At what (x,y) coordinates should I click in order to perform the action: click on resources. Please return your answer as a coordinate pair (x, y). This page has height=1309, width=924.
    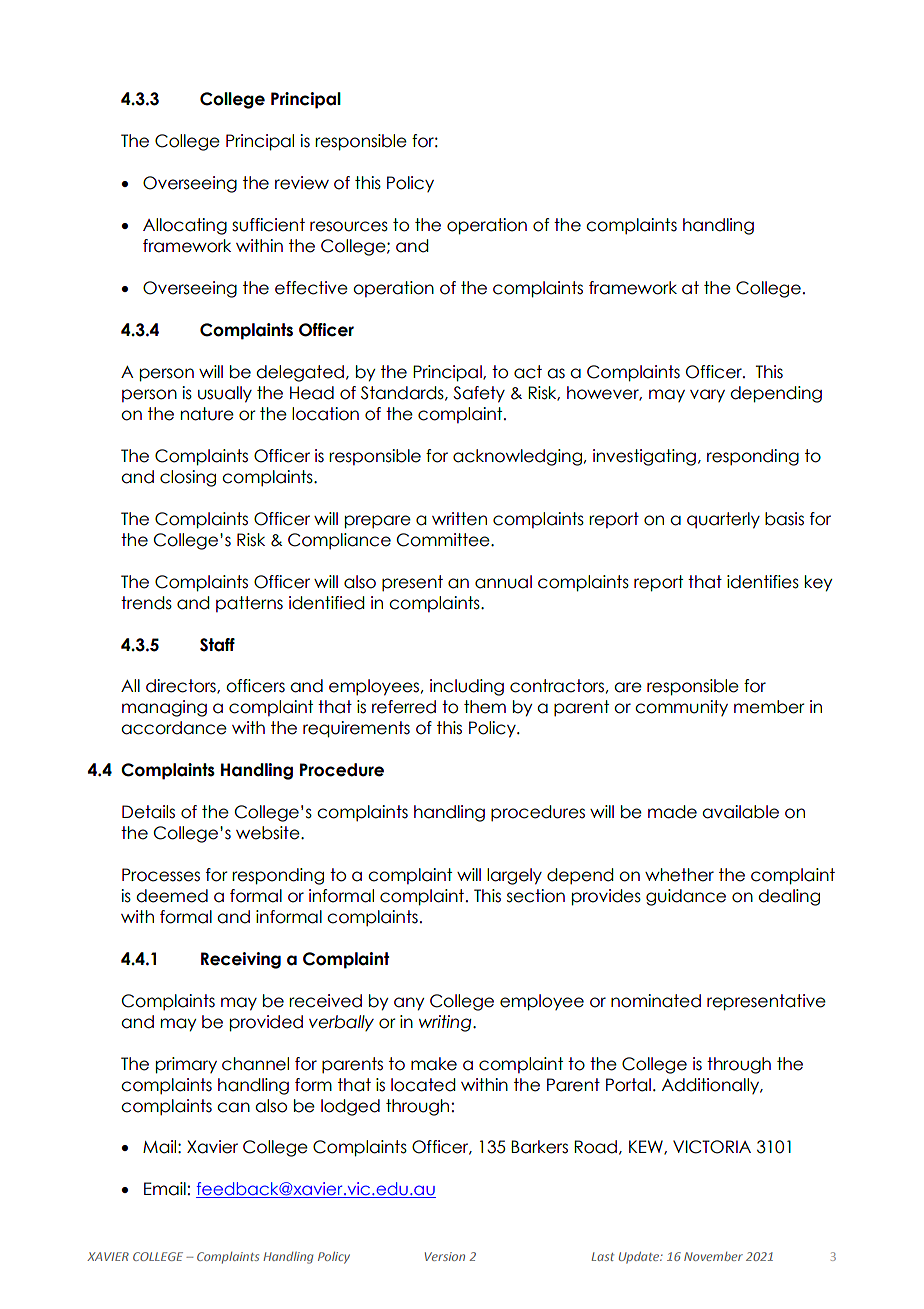
    Looking at the image, I should click on (349, 226).
